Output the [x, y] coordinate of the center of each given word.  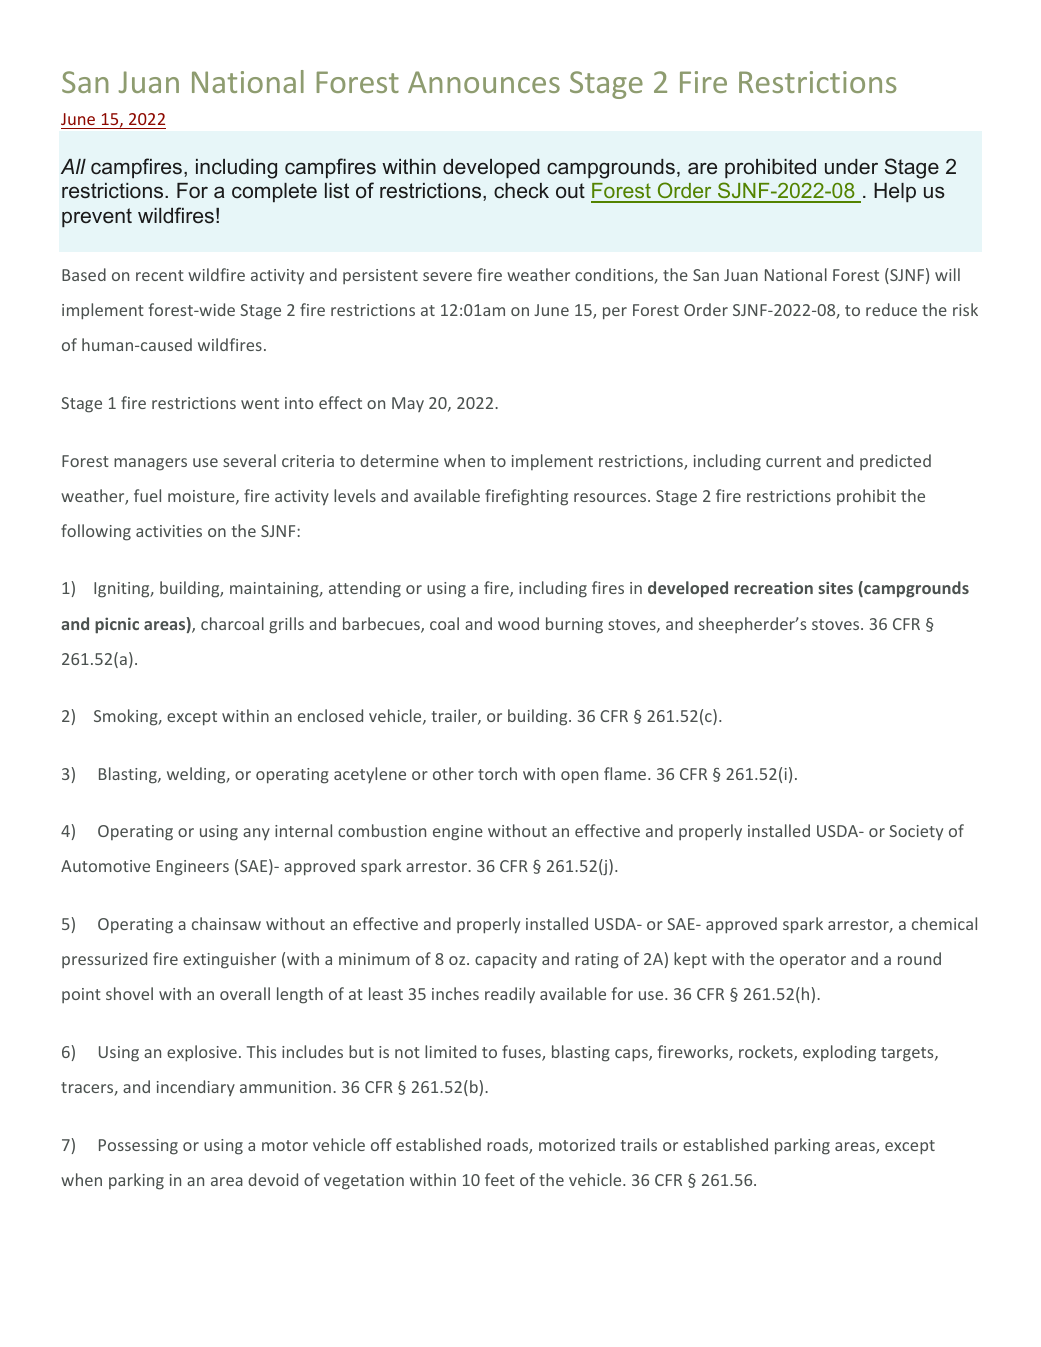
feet [500, 1179]
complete [274, 192]
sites [835, 587]
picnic [117, 625]
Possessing [138, 1147]
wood [518, 623]
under [851, 166]
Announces [484, 82]
